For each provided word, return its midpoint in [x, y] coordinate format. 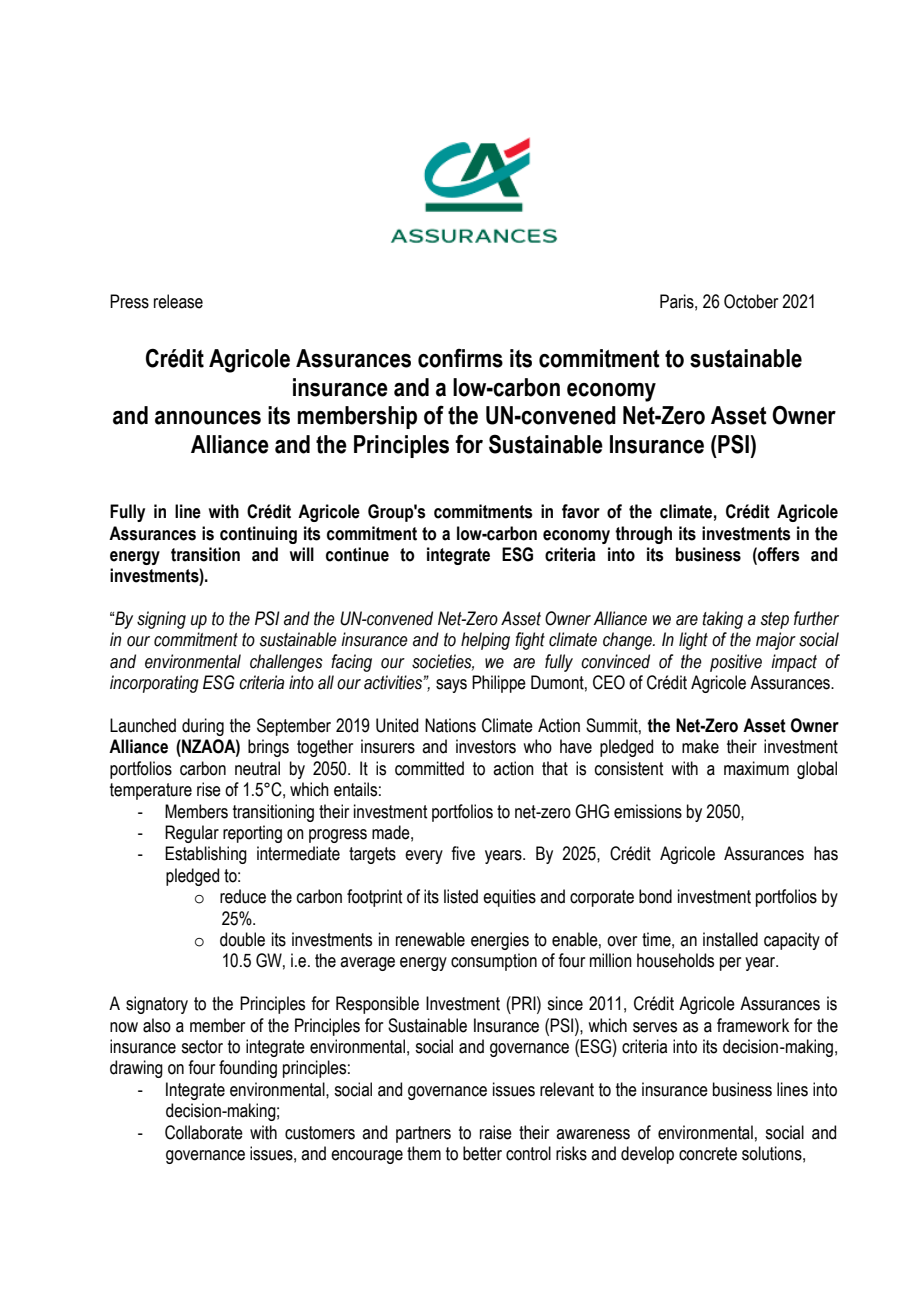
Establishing [206, 855]
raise [496, 1132]
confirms [460, 358]
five [463, 853]
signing [161, 620]
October [751, 301]
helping [485, 641]
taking [722, 620]
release [178, 301]
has [826, 853]
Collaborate [204, 1132]
